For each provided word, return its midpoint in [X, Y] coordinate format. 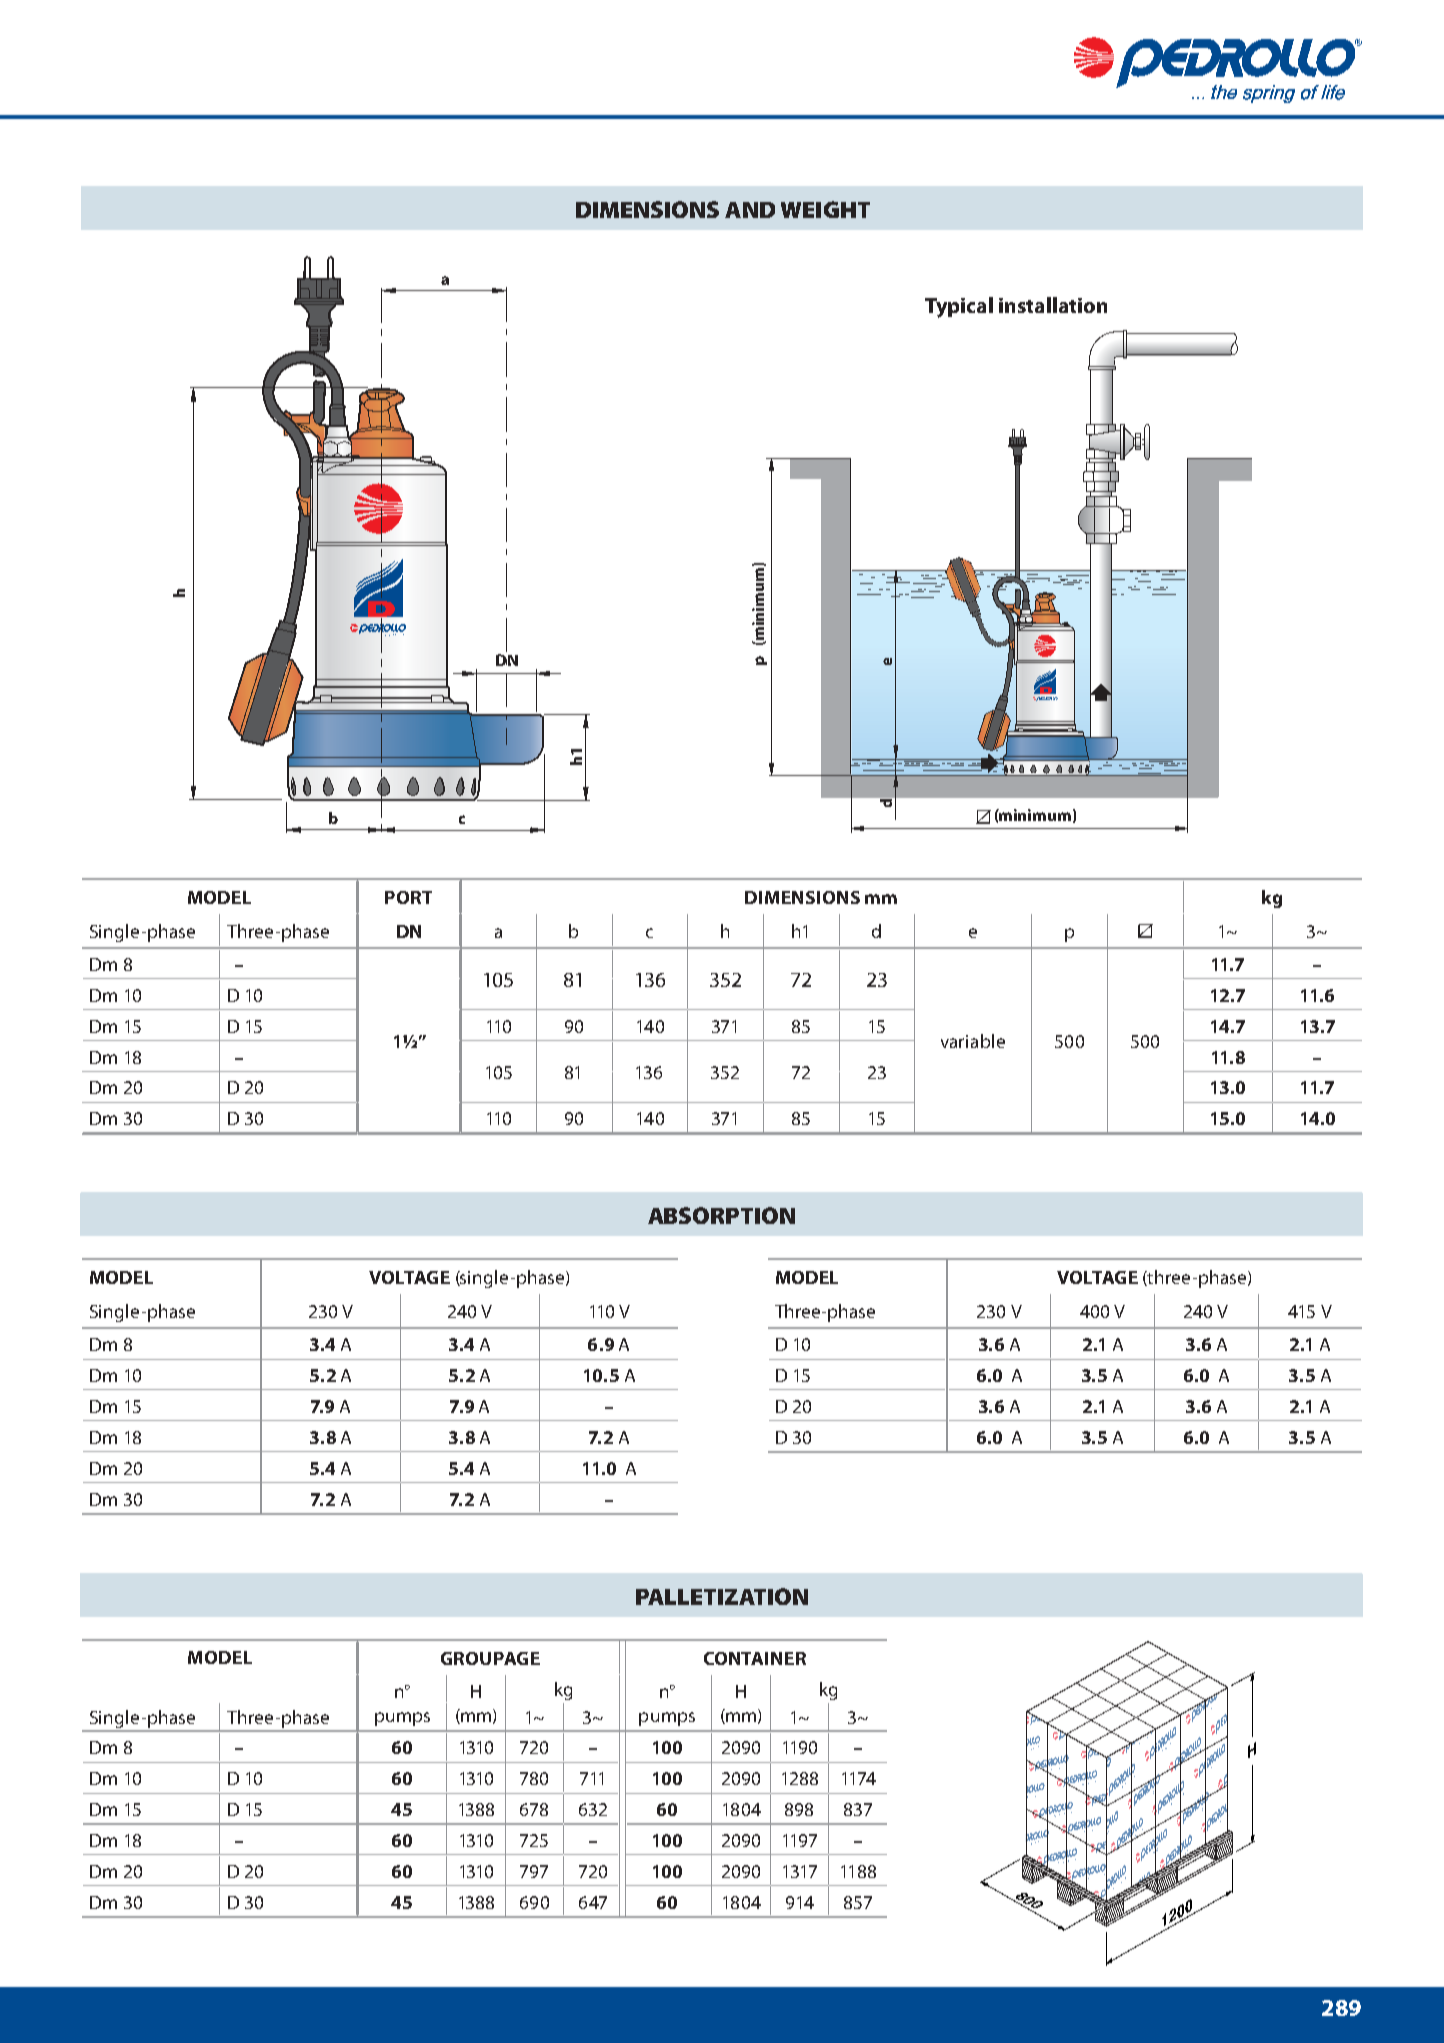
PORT [408, 897]
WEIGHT [825, 209]
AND [750, 210]
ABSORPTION [721, 1215]
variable [973, 1041]
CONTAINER [755, 1658]
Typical [959, 307]
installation [1053, 305]
